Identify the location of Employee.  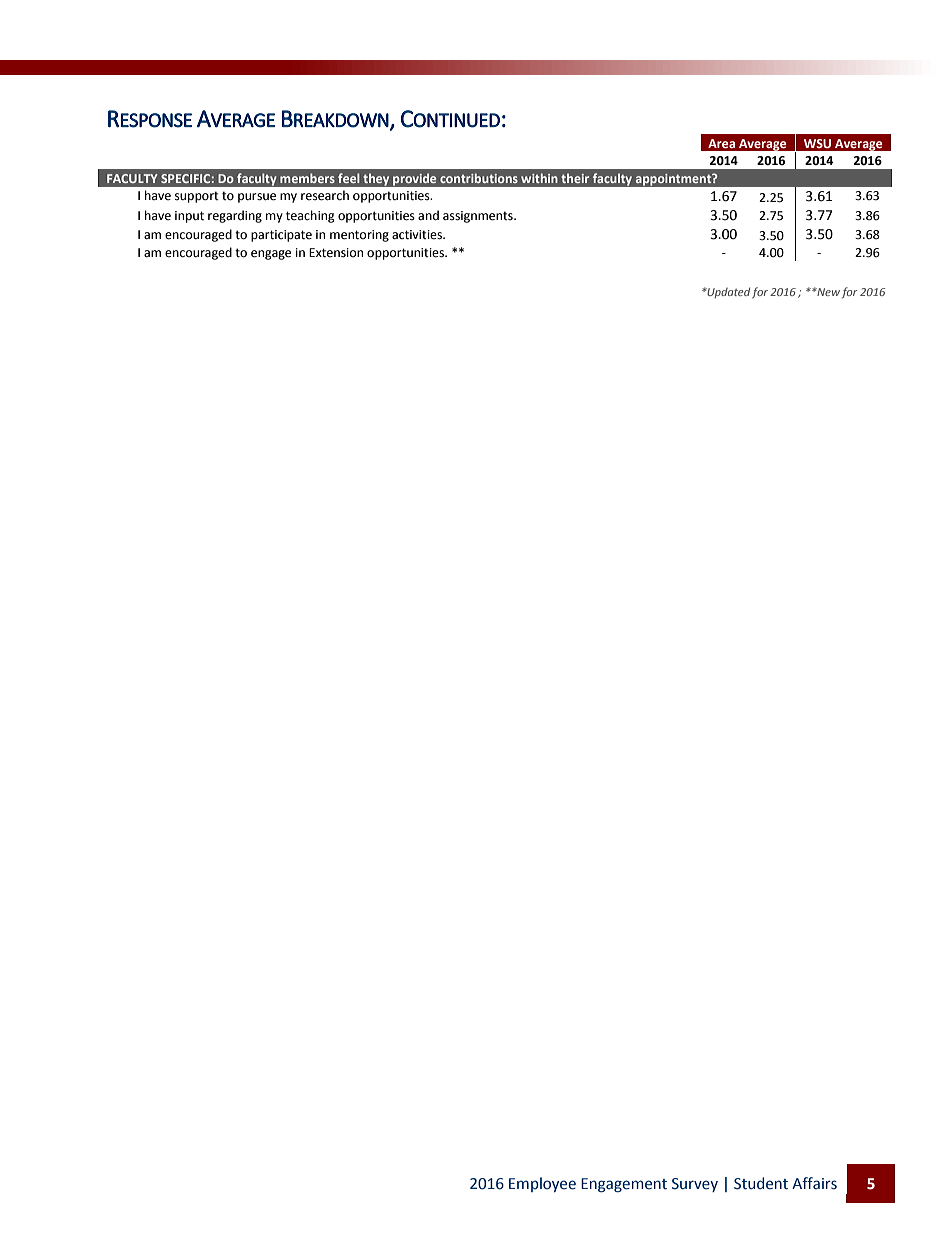
(542, 1184).
